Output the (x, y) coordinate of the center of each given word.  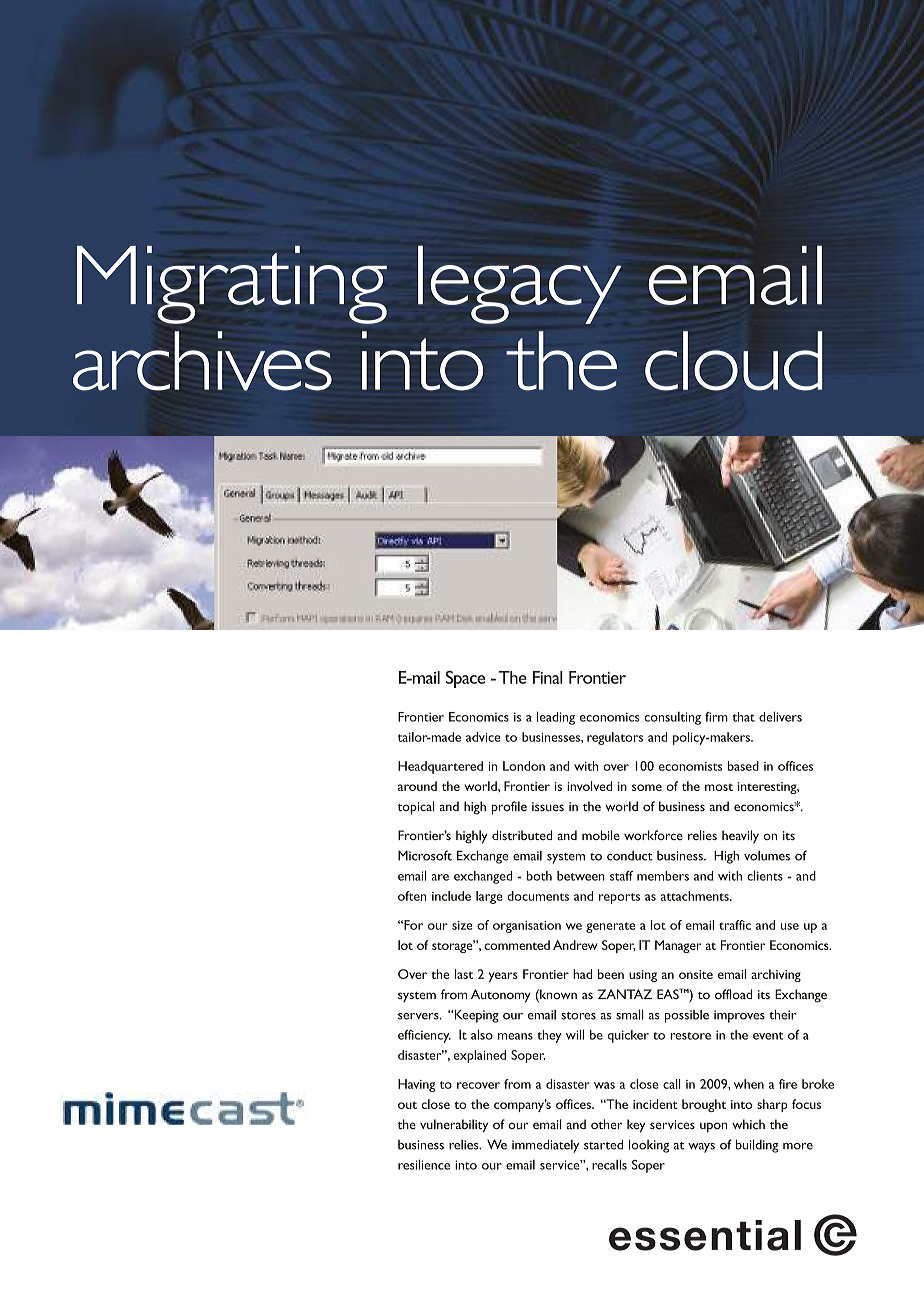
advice (483, 737)
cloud (734, 361)
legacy (519, 284)
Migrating (232, 285)
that (744, 717)
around (417, 786)
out (407, 1105)
